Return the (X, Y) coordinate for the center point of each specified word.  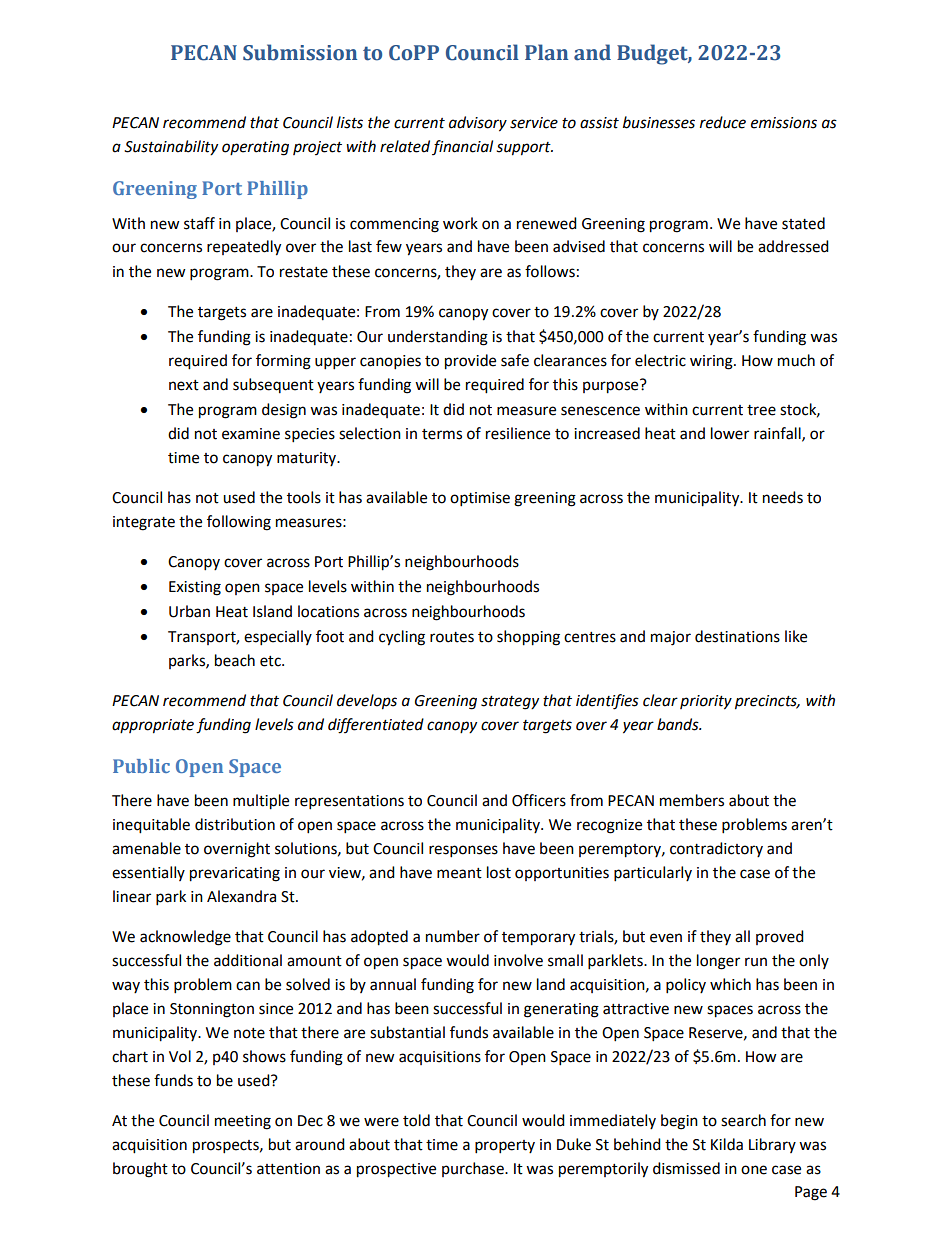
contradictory (716, 849)
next (184, 385)
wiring (712, 362)
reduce (723, 122)
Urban (189, 611)
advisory (478, 124)
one (754, 1170)
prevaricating (235, 874)
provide (470, 362)
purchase (474, 1169)
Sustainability (171, 148)
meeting (243, 1122)
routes (452, 637)
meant (459, 873)
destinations (737, 636)
